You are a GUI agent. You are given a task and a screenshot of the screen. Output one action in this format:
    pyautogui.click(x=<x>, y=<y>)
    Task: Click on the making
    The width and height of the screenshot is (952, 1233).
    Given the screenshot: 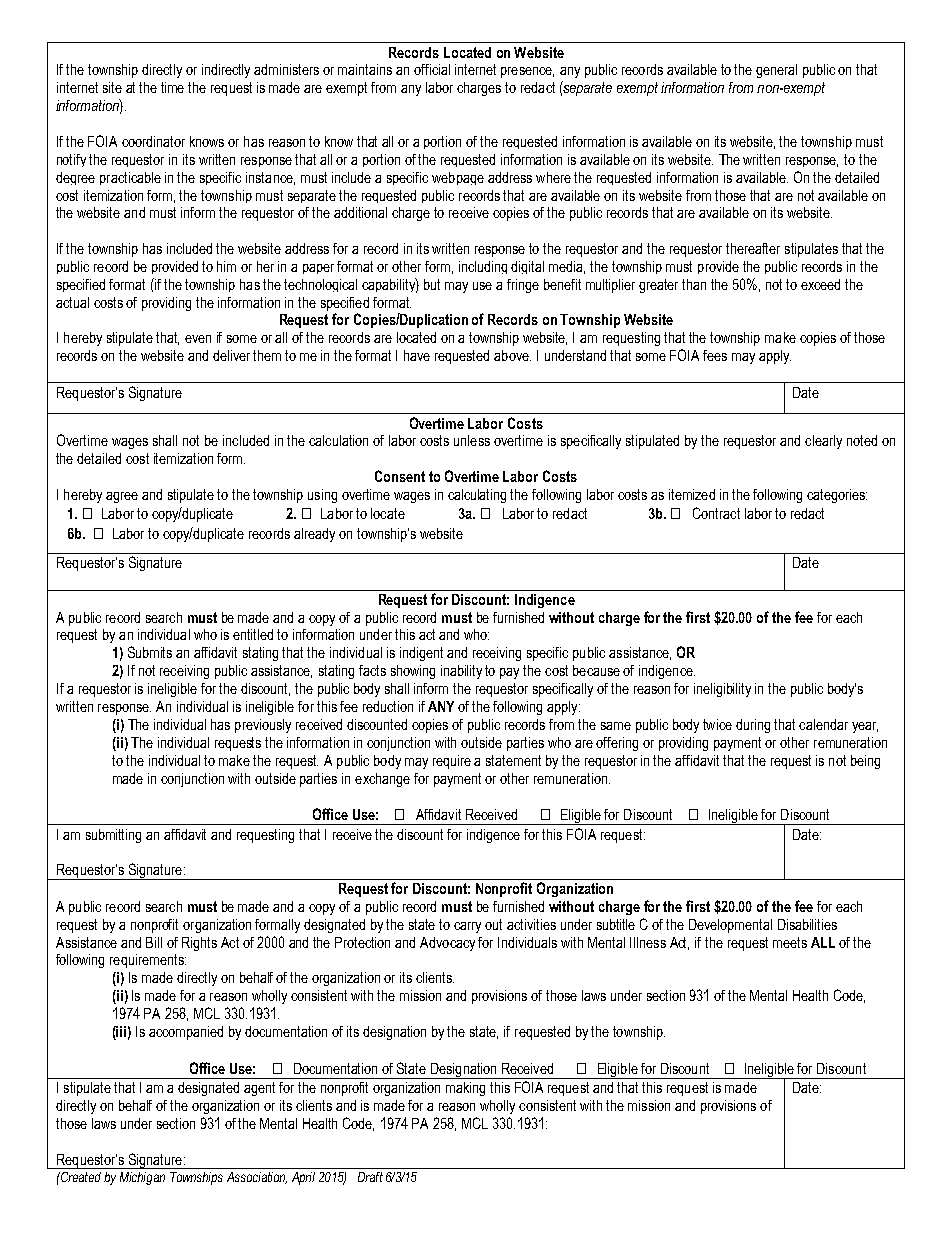 What is the action you would take?
    pyautogui.click(x=465, y=1089)
